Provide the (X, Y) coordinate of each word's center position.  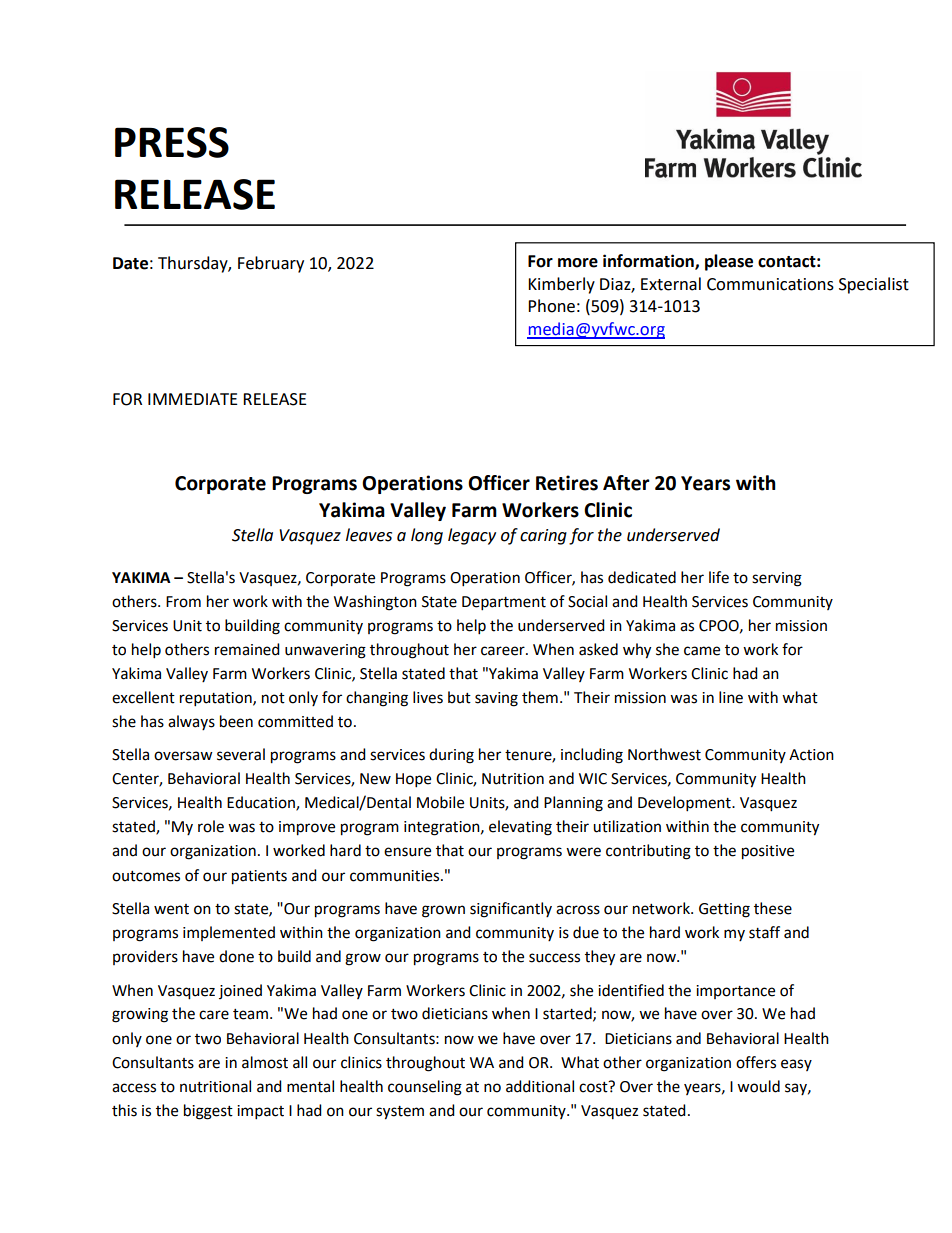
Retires (567, 483)
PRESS (172, 142)
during (451, 756)
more (578, 263)
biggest (208, 1112)
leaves (369, 535)
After (626, 483)
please (729, 262)
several (241, 754)
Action (811, 755)
